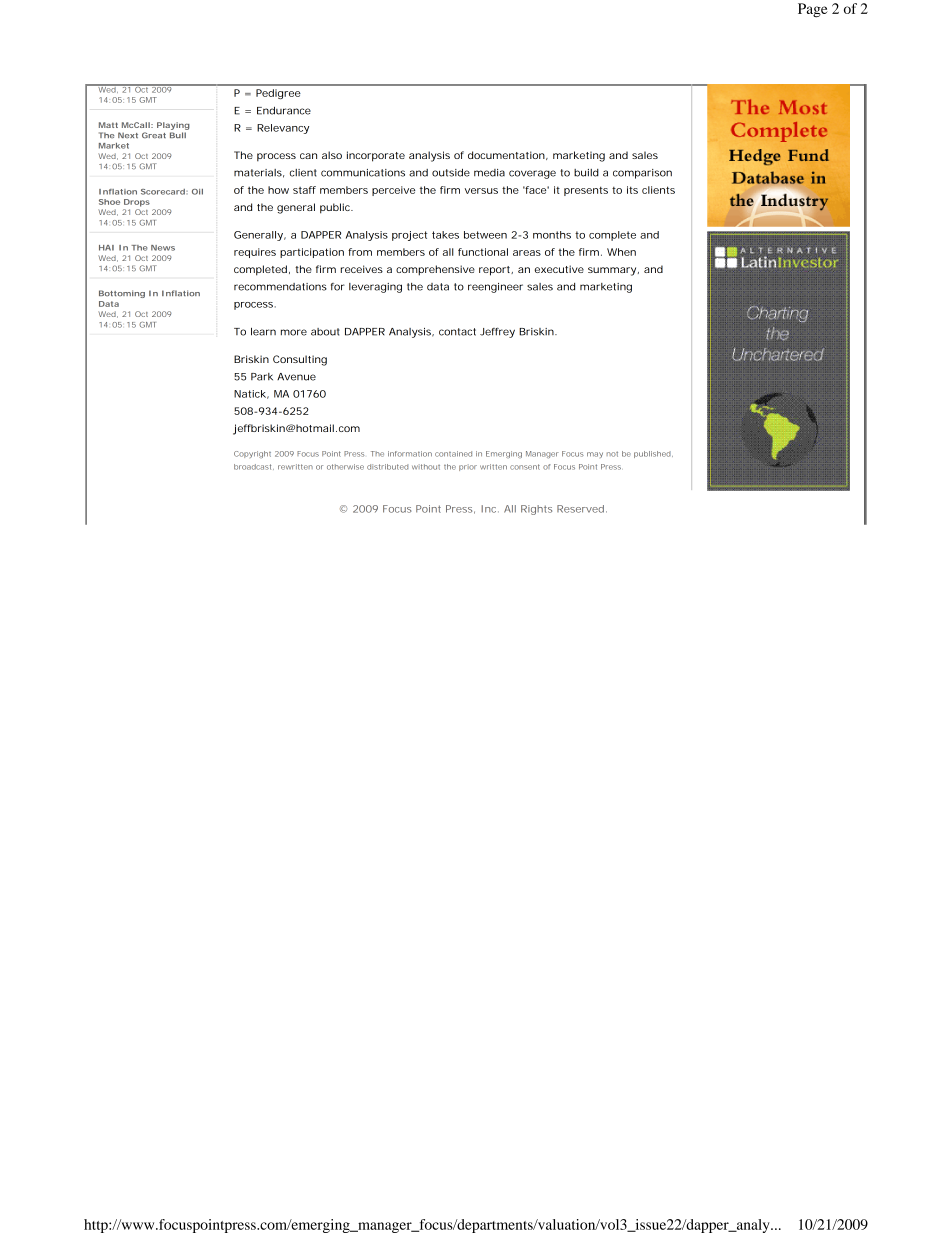 This screenshot has width=952, height=1233. I want to click on News, so click(163, 248).
